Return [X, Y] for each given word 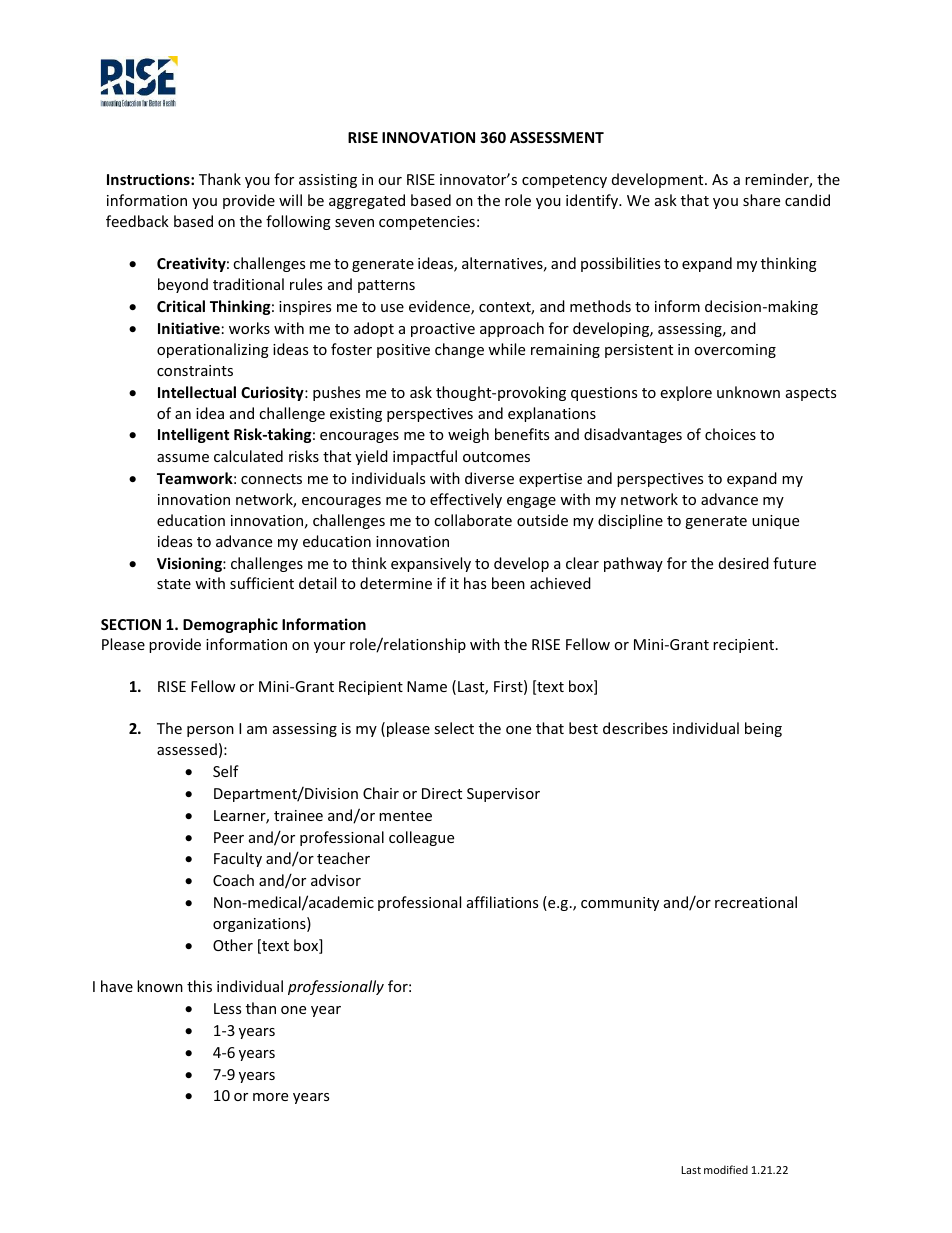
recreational [756, 902]
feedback [137, 221]
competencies [427, 223]
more [270, 1097]
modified [726, 1169]
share [761, 200]
